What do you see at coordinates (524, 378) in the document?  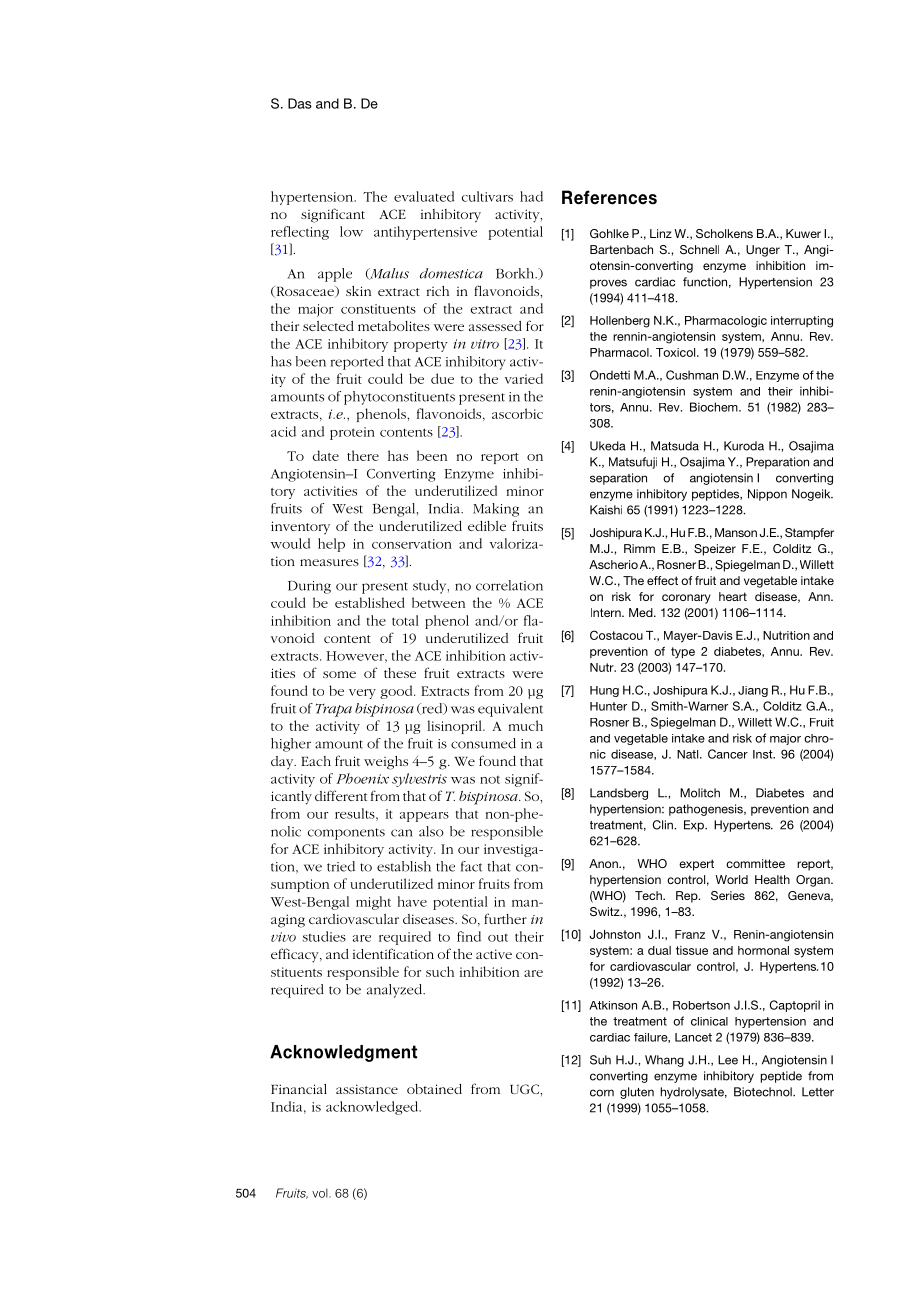 I see `varied` at bounding box center [524, 378].
